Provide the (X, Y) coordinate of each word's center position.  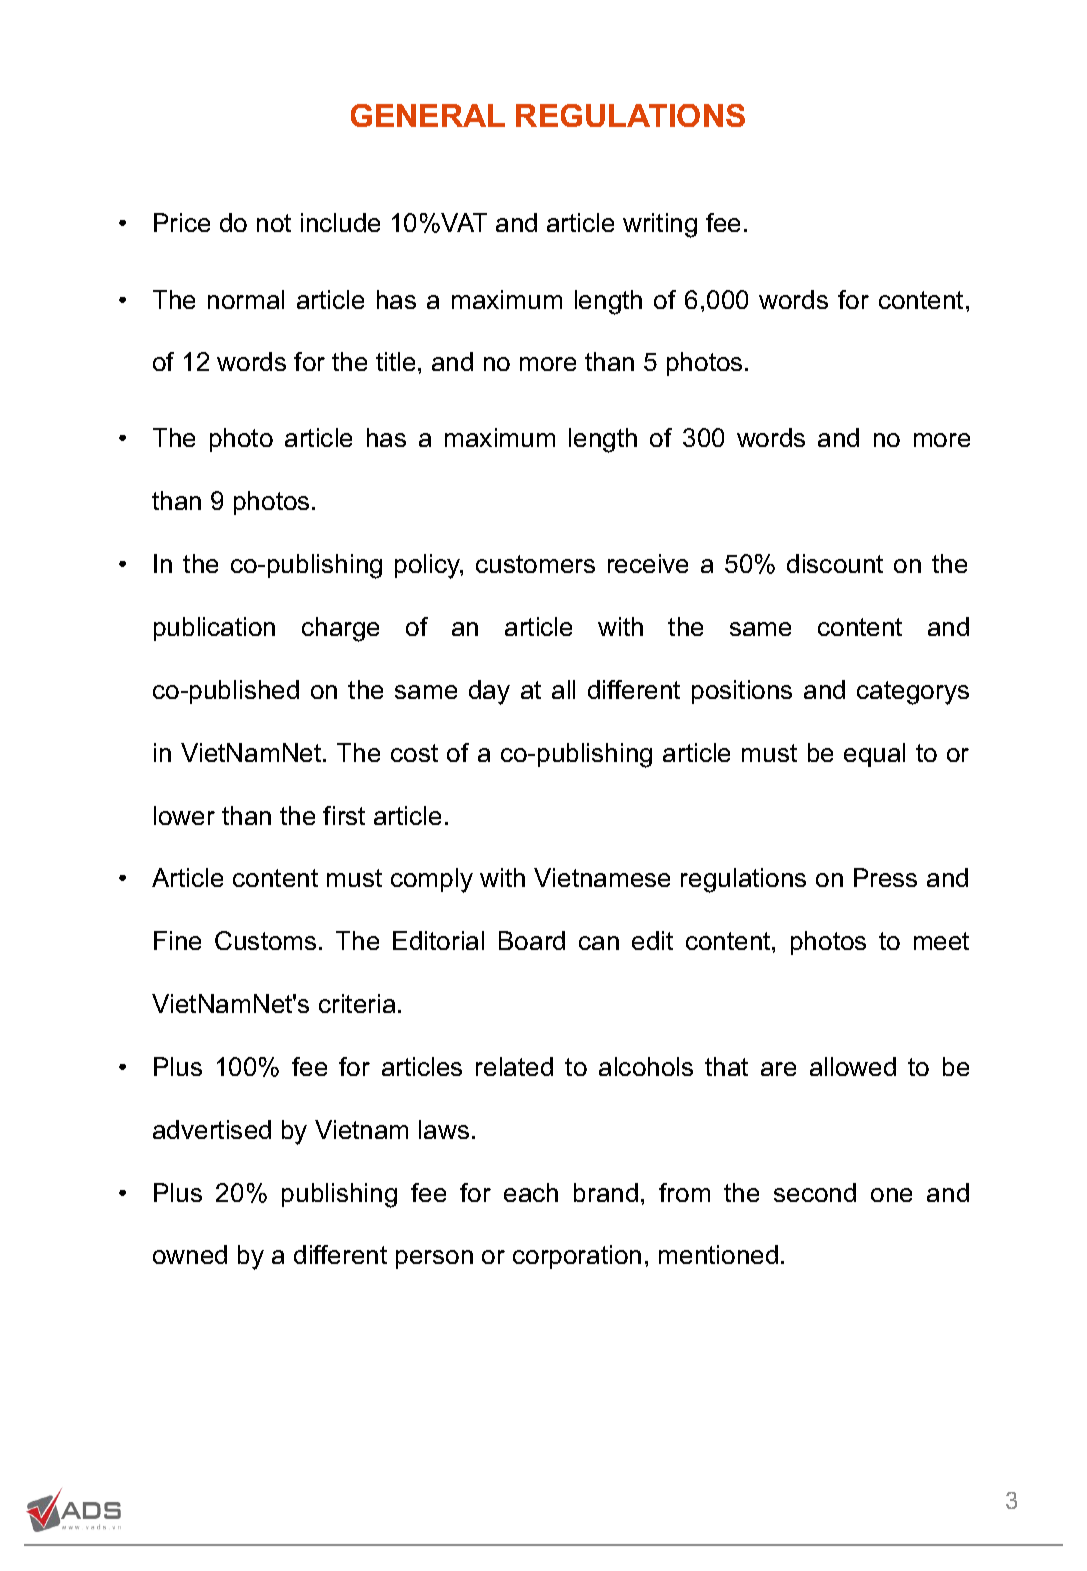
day (489, 692)
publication (214, 629)
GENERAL (428, 115)
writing (660, 225)
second (815, 1192)
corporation (577, 1257)
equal (874, 755)
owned (190, 1254)
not (274, 223)
